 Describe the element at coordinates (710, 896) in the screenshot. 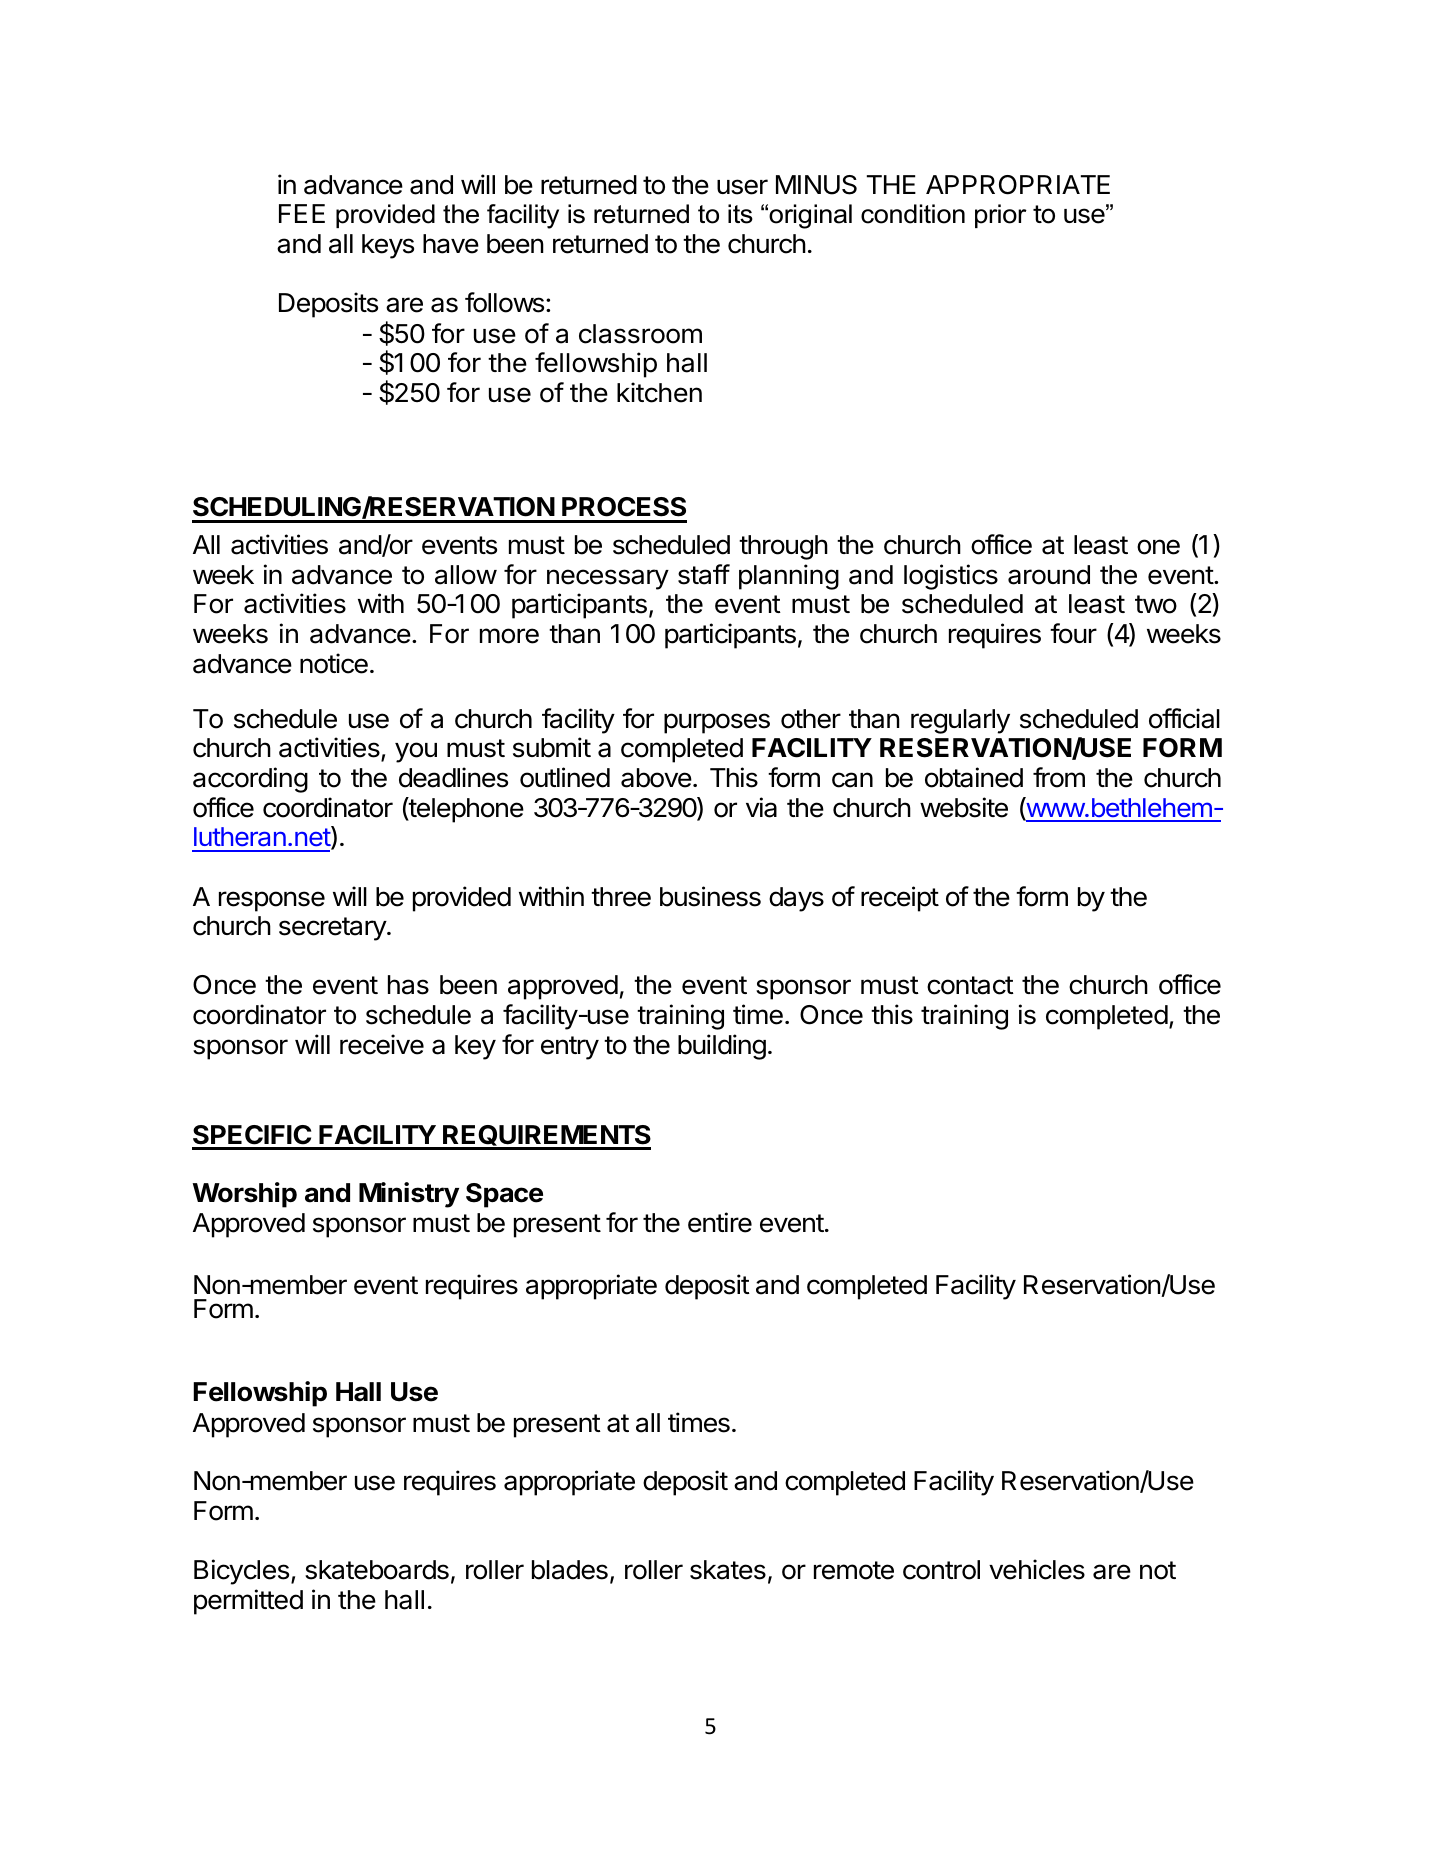

I see `business` at that location.
